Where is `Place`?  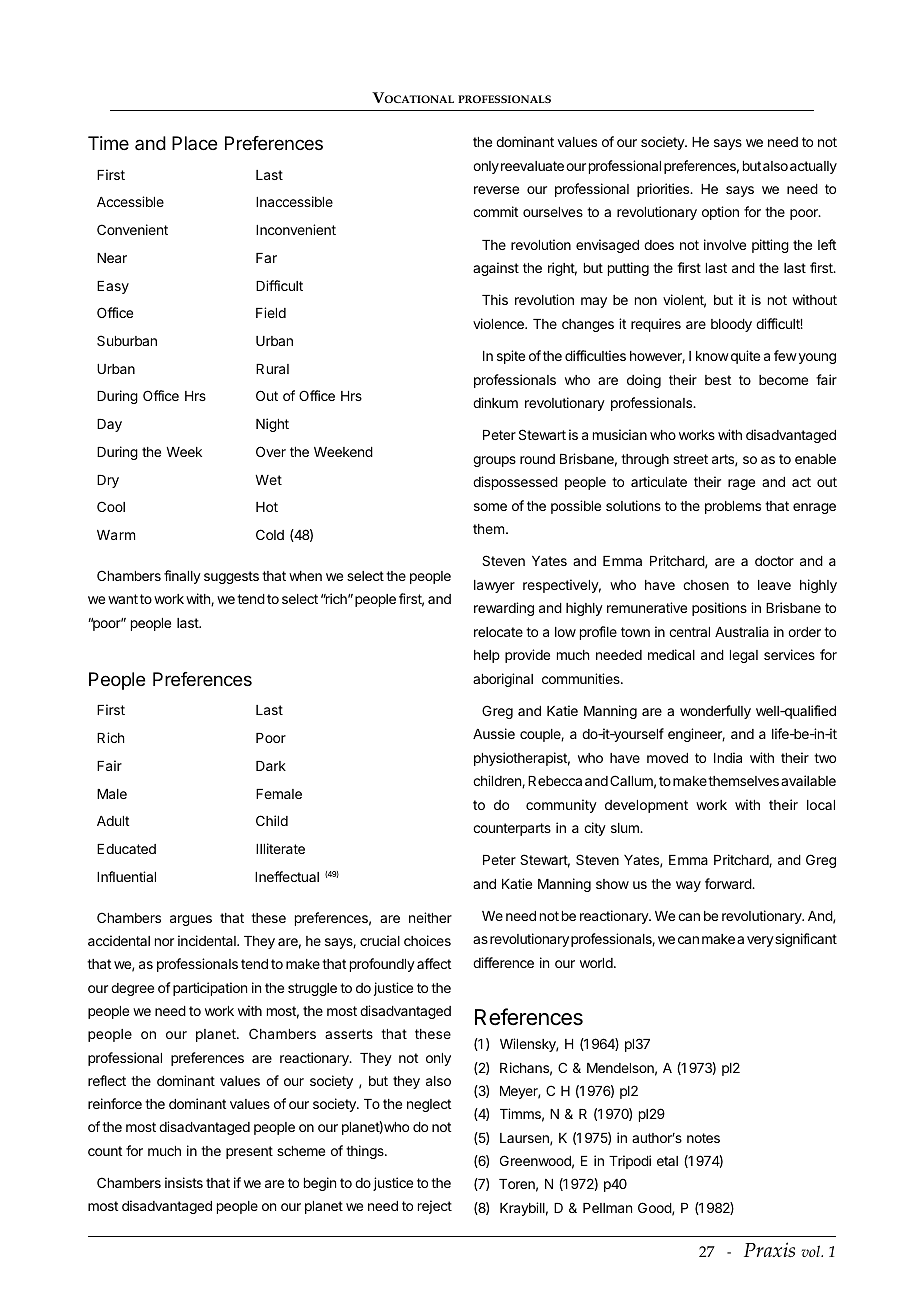 Place is located at coordinates (194, 143).
